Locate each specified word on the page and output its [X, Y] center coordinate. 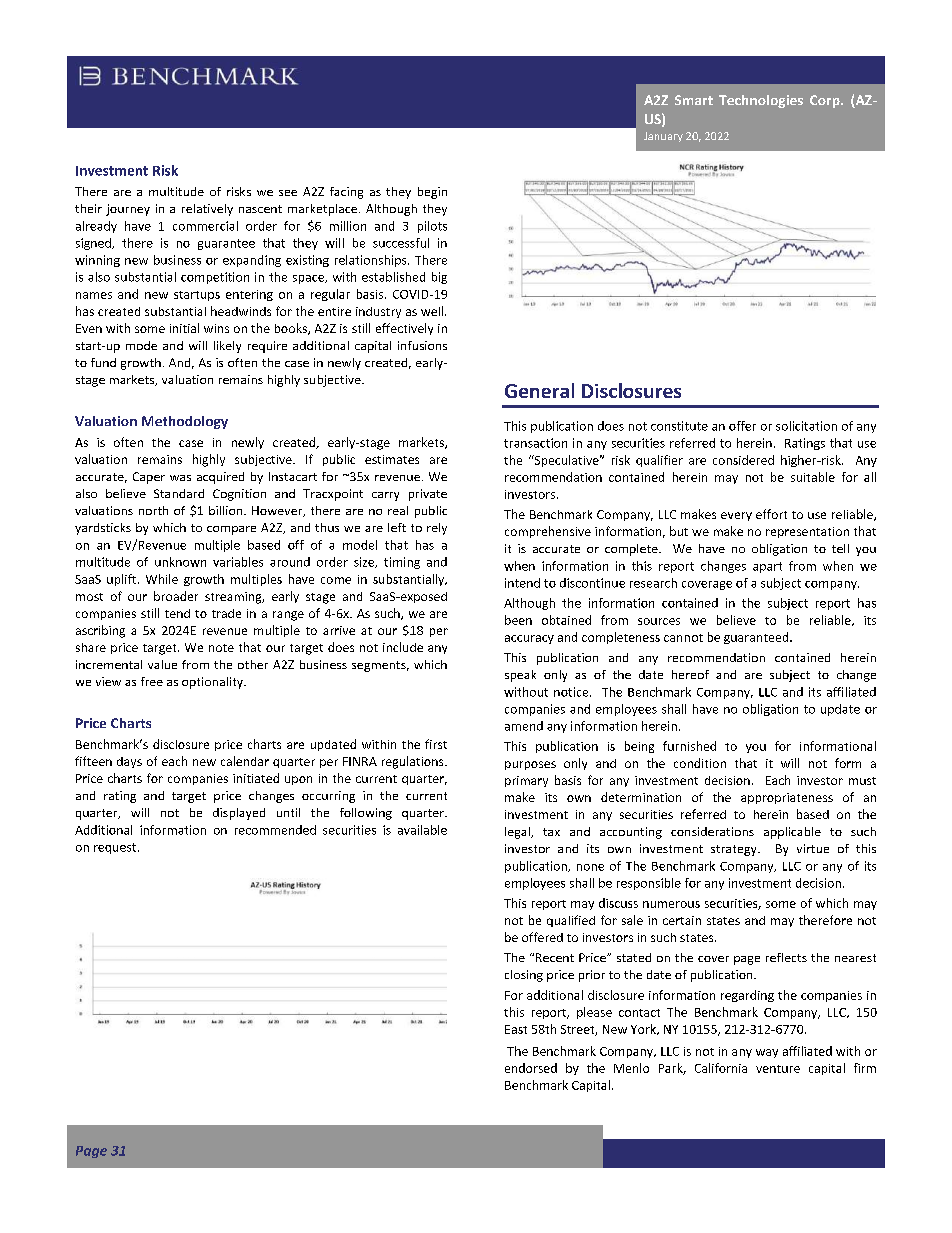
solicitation [806, 426]
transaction [535, 443]
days [129, 762]
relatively [207, 210]
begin [432, 193]
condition [700, 763]
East [516, 1029]
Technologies [761, 101]
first [436, 744]
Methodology [185, 422]
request [116, 848]
